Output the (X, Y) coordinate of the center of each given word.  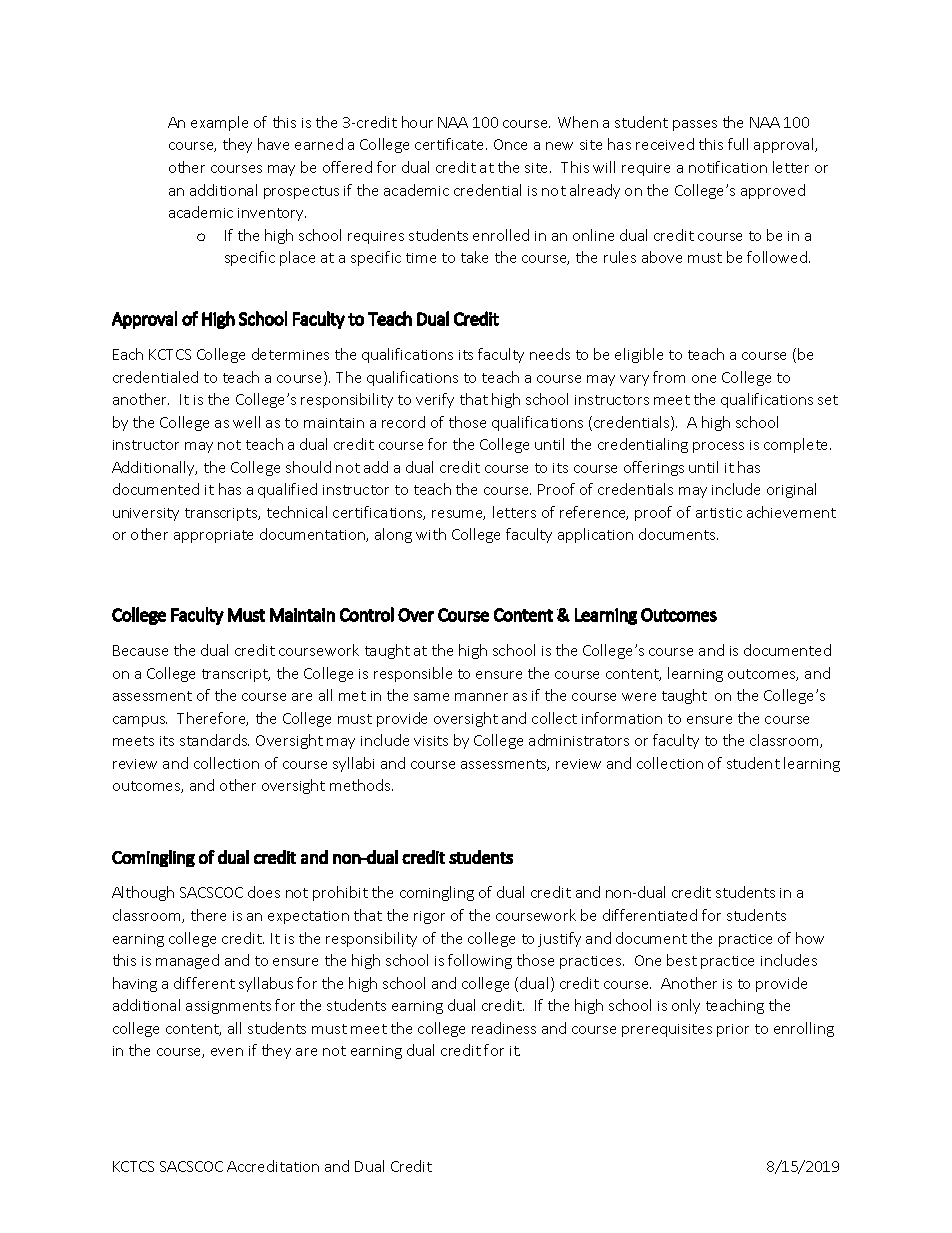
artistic (719, 513)
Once (510, 144)
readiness (504, 1028)
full (738, 144)
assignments (228, 1007)
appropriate (213, 536)
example (219, 123)
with (431, 534)
